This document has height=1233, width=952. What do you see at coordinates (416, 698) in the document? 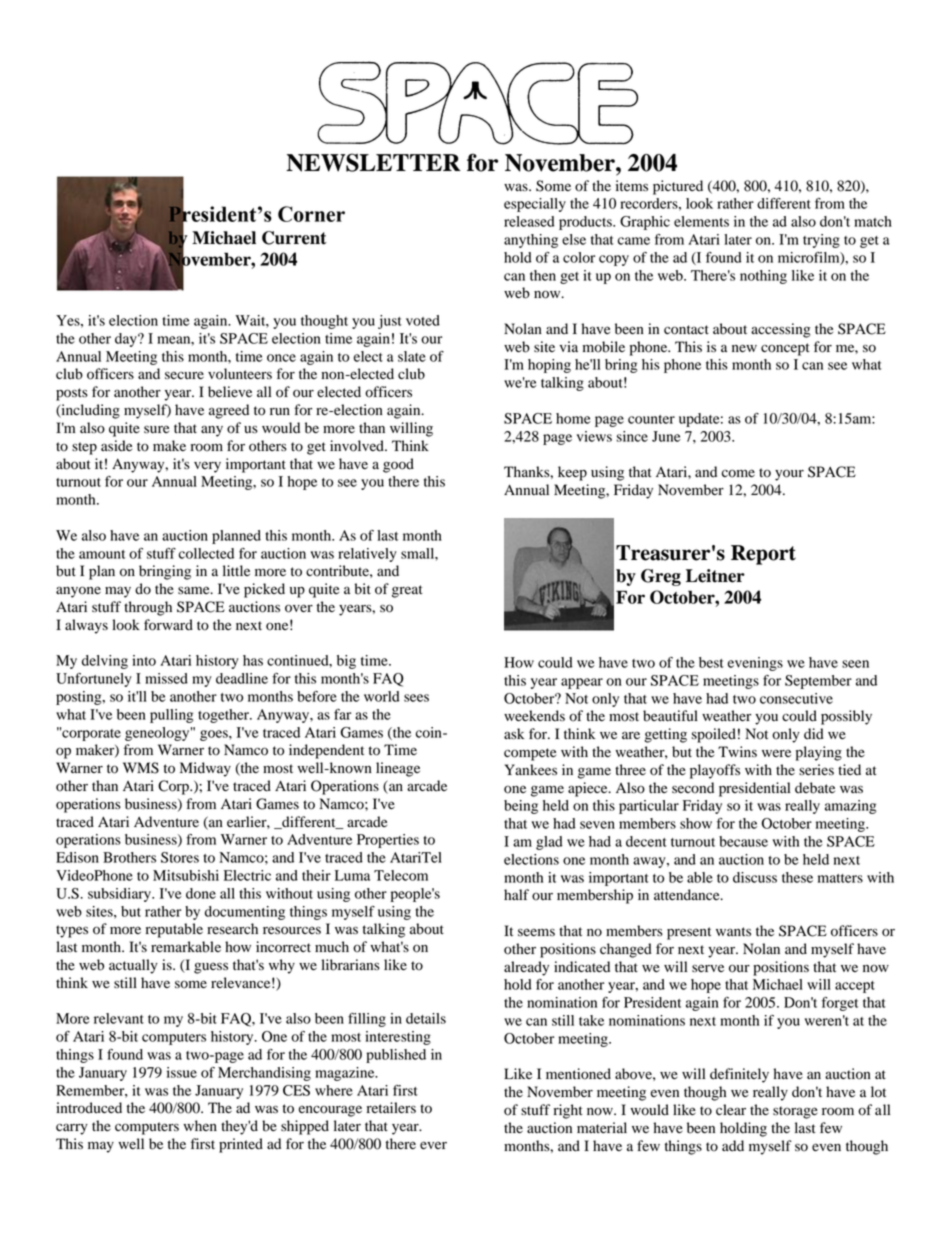
I see `sees` at bounding box center [416, 698].
